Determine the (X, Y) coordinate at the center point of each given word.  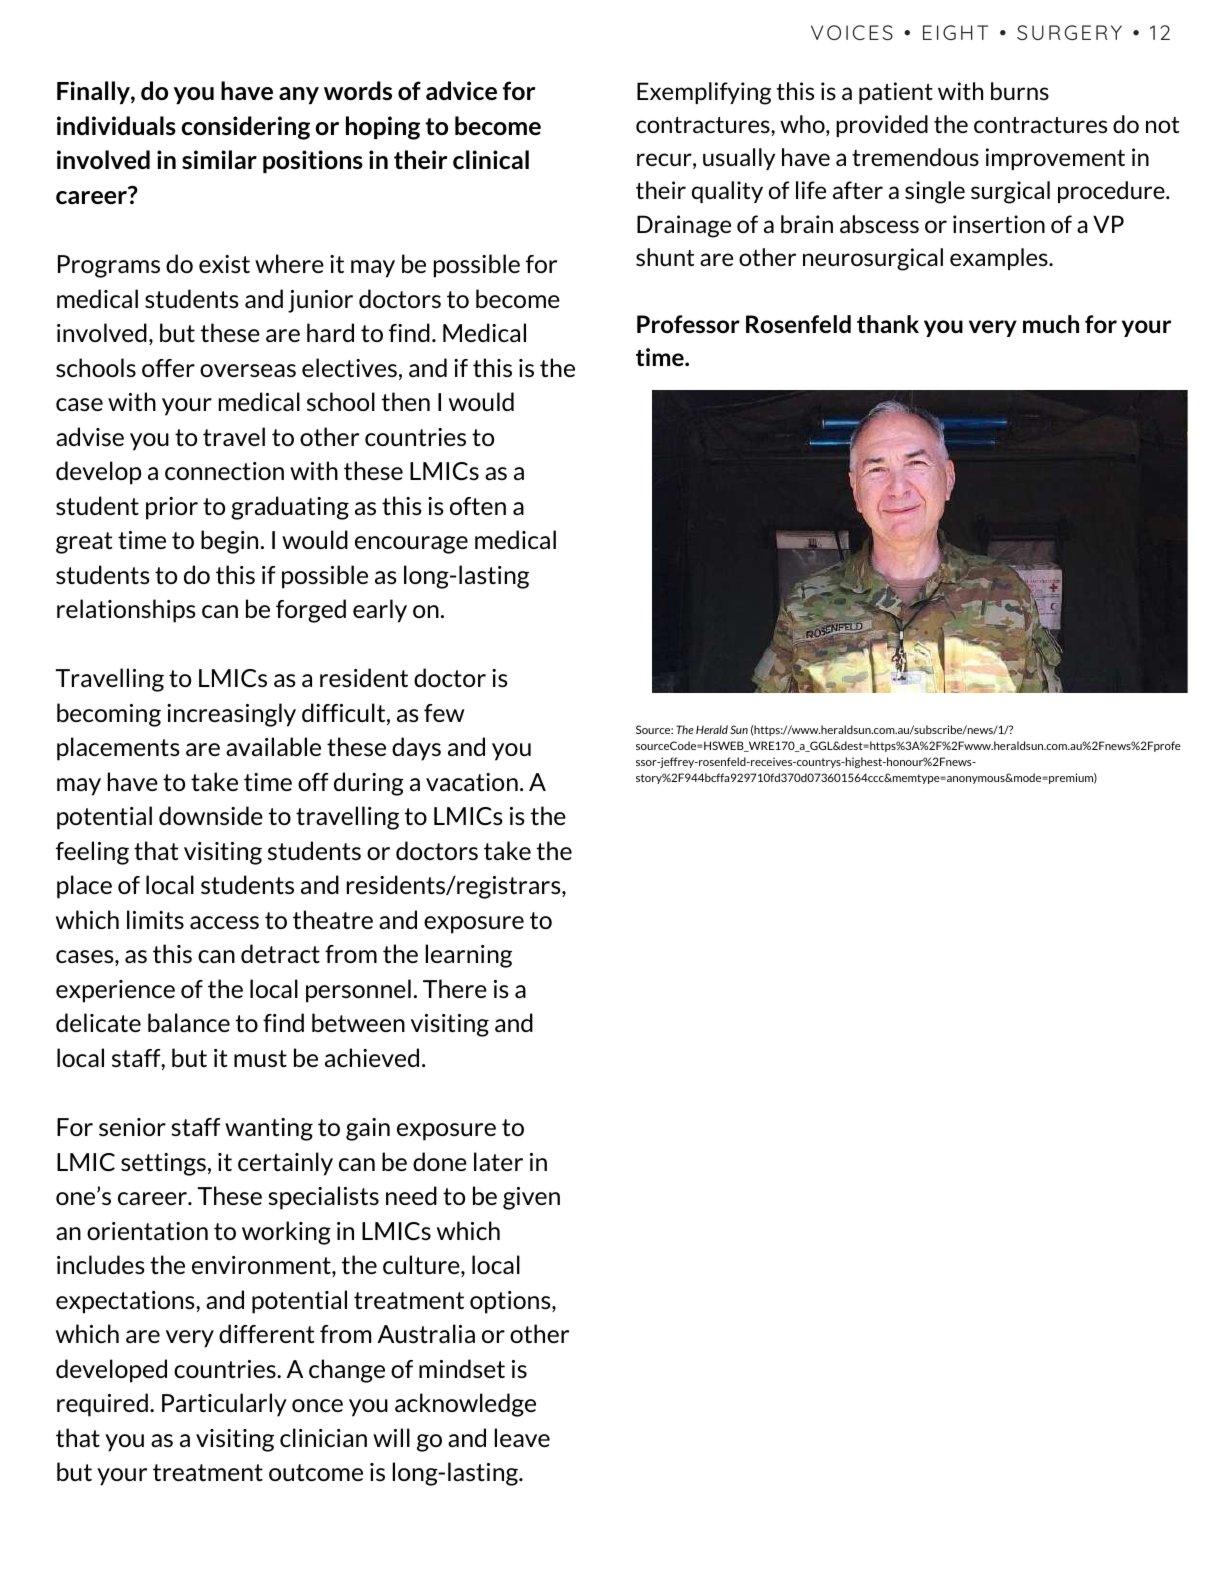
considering (245, 128)
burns (1020, 91)
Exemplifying (704, 93)
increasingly (231, 715)
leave (522, 1437)
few (444, 713)
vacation (472, 782)
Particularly (224, 1405)
